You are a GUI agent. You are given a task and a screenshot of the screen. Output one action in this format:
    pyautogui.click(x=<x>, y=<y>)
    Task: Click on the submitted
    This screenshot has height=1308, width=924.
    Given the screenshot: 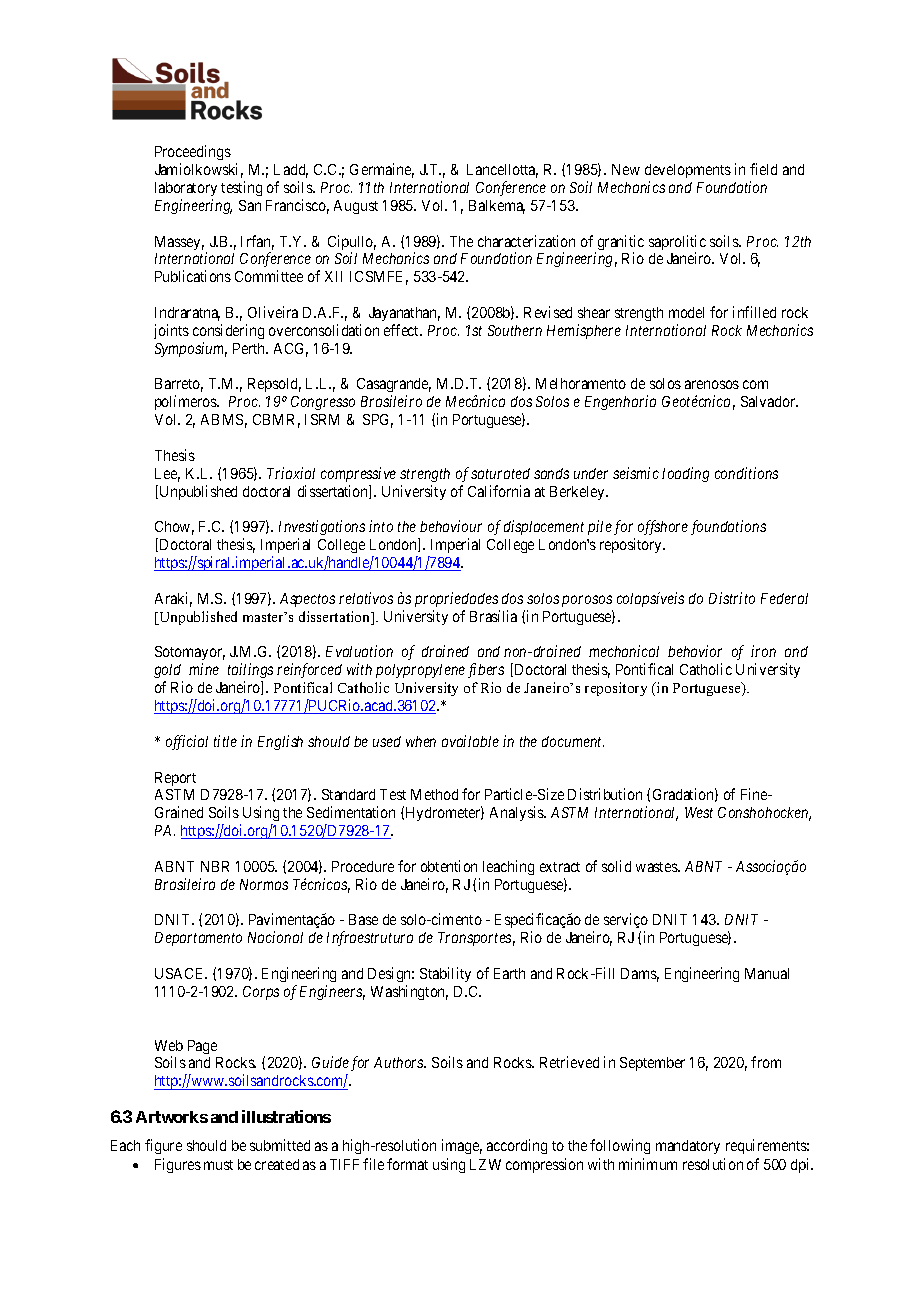 What is the action you would take?
    pyautogui.click(x=280, y=1145)
